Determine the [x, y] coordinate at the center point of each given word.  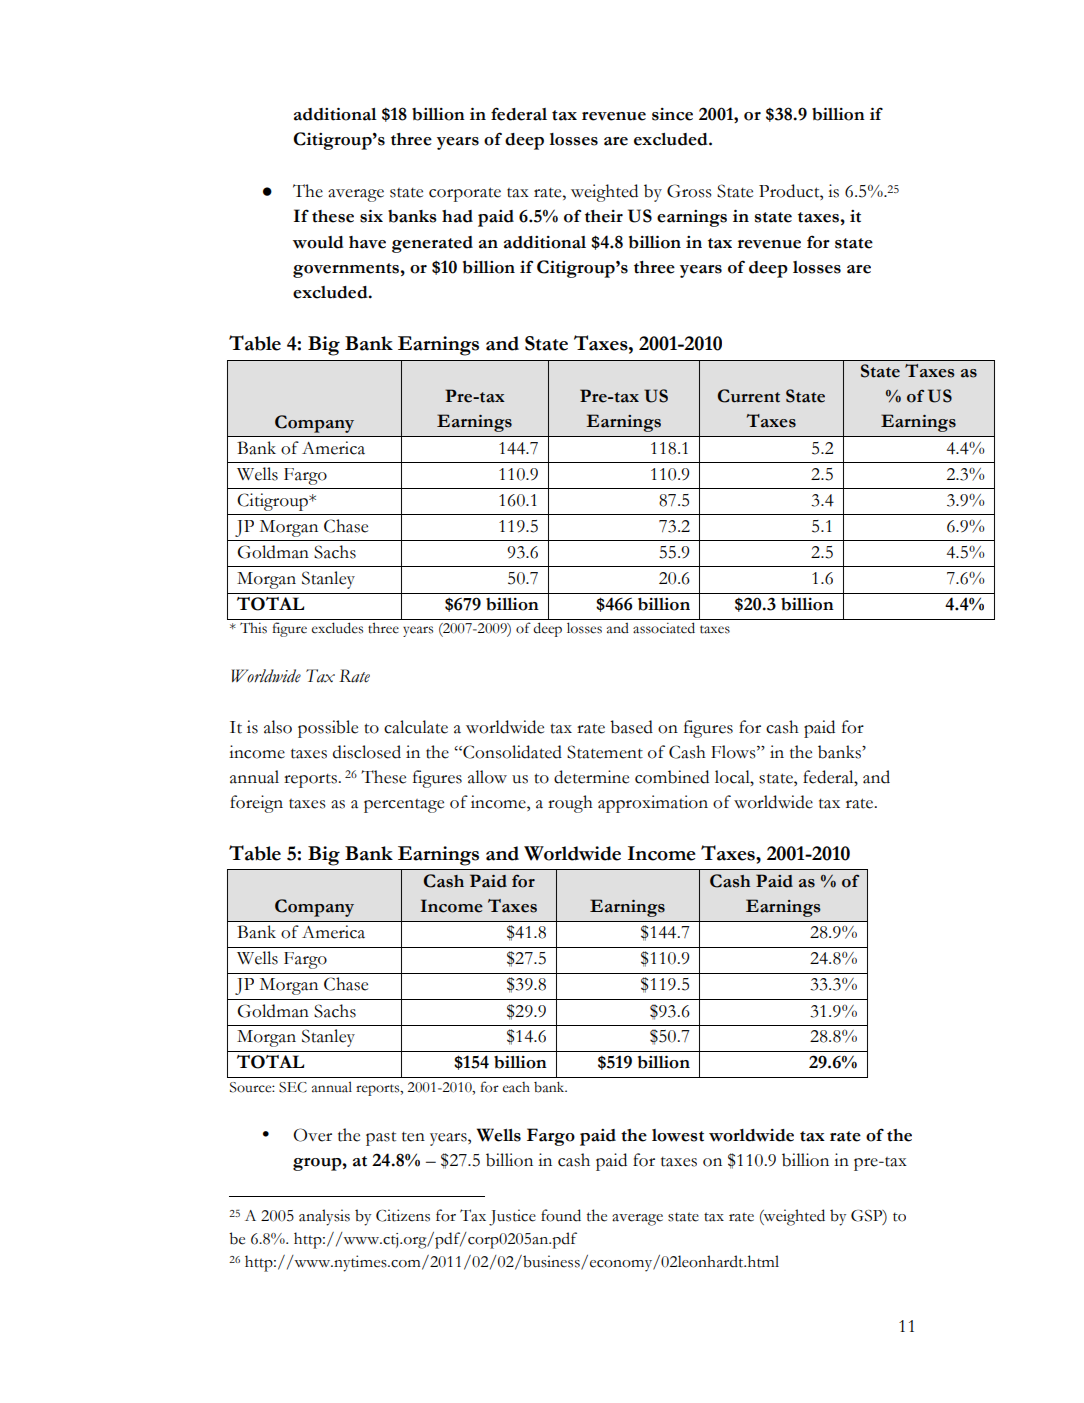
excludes [337, 628]
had [457, 216]
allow [487, 777]
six [371, 216]
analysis [324, 1217]
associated [664, 628]
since [672, 114]
